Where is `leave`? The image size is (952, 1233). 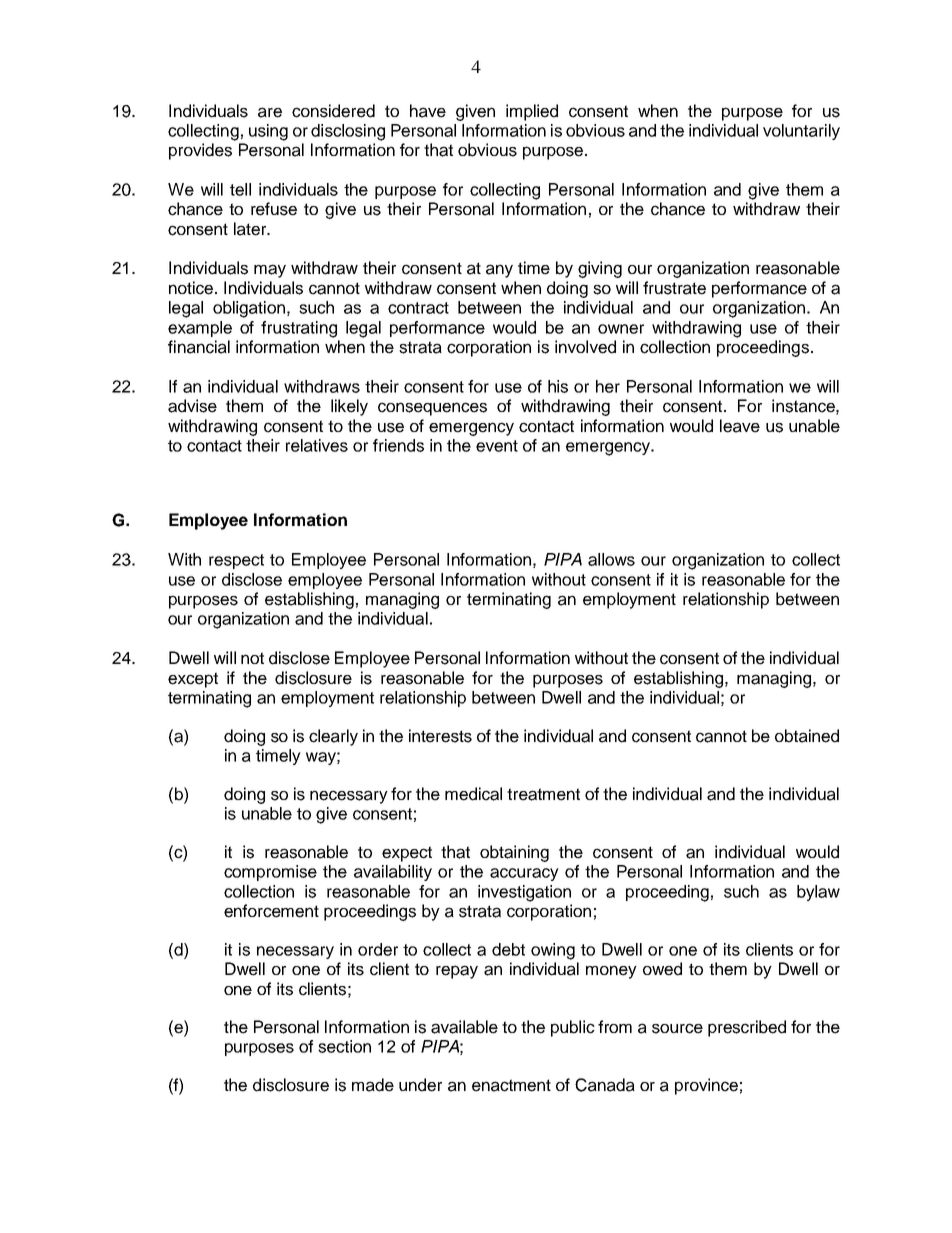 leave is located at coordinates (740, 426).
